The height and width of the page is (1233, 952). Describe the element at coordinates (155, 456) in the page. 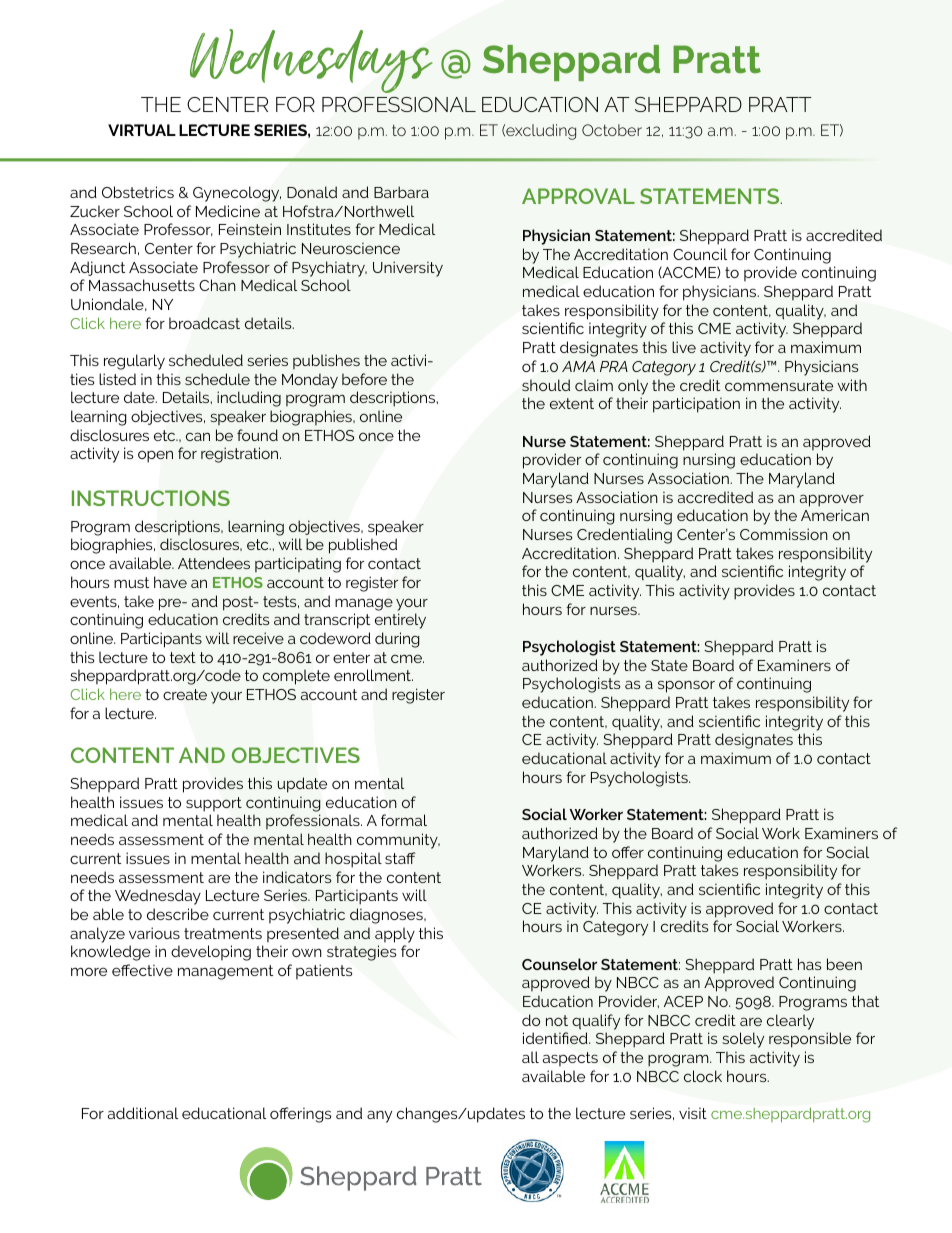

I see `open` at that location.
